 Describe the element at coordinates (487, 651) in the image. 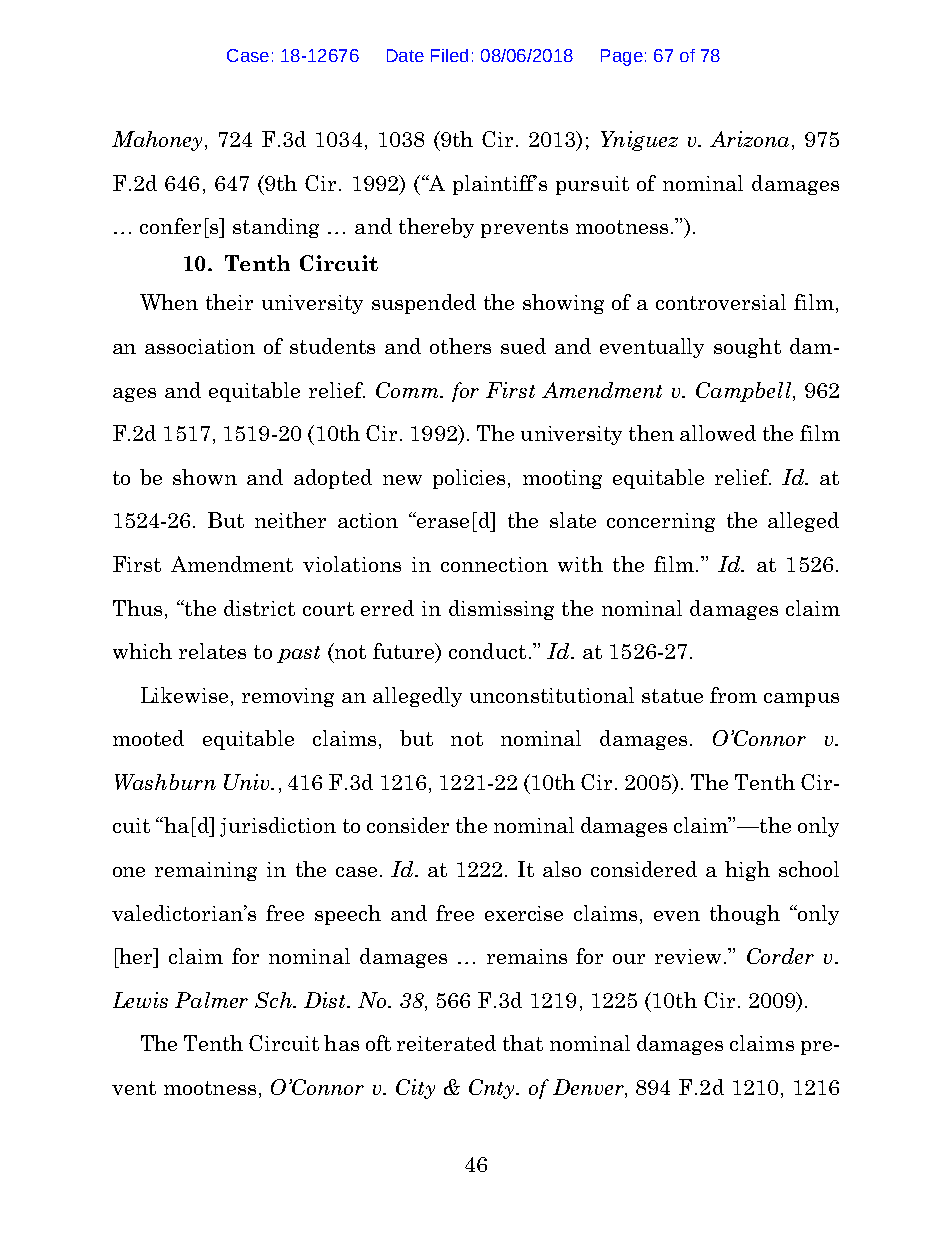

I see `conduct` at that location.
